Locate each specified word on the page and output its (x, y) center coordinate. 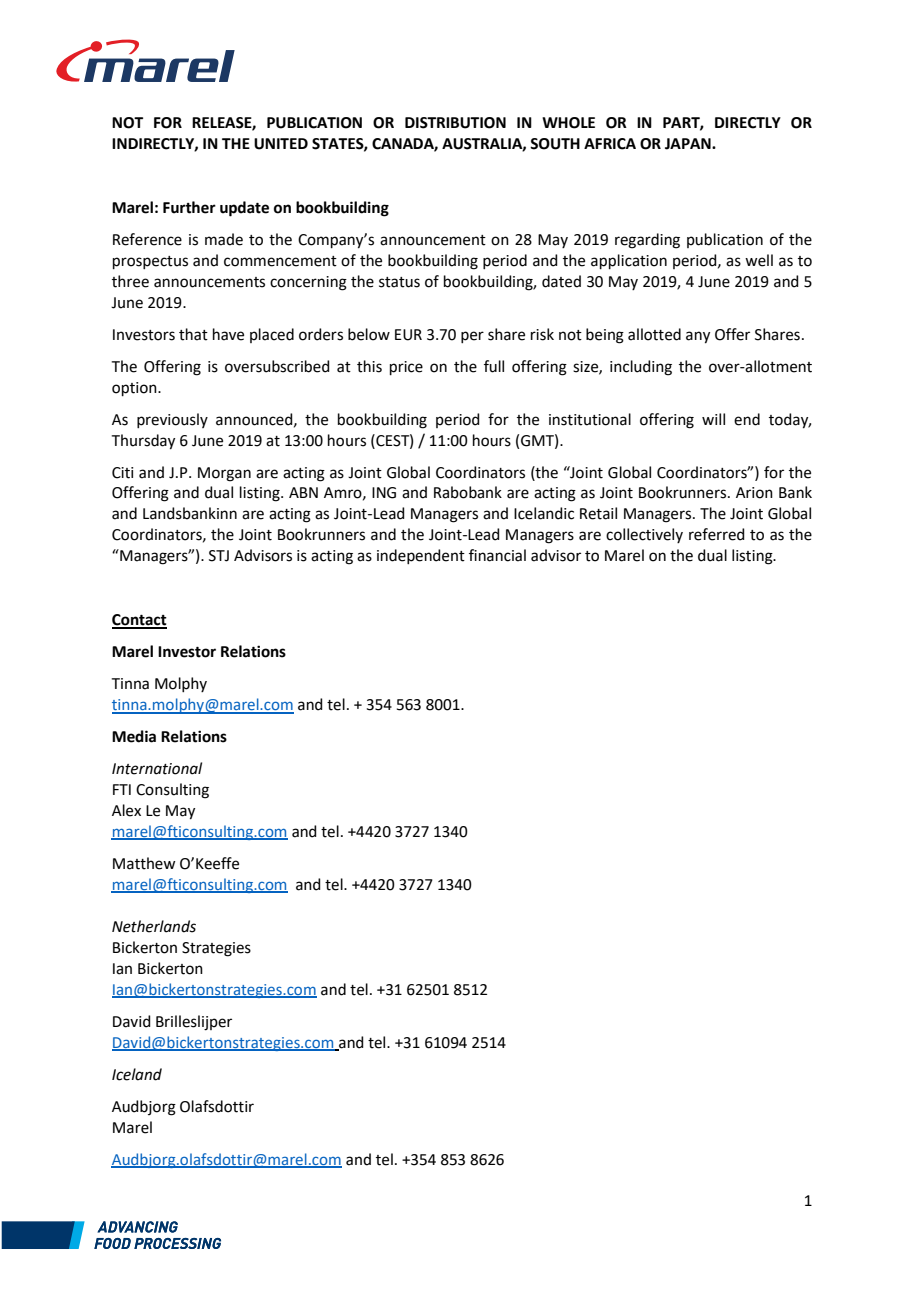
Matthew (144, 863)
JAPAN (689, 144)
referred (717, 534)
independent (421, 556)
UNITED (281, 144)
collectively (644, 535)
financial (497, 555)
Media (134, 736)
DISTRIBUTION (455, 123)
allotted (654, 334)
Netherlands (154, 926)
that (193, 334)
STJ (219, 556)
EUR (408, 335)
